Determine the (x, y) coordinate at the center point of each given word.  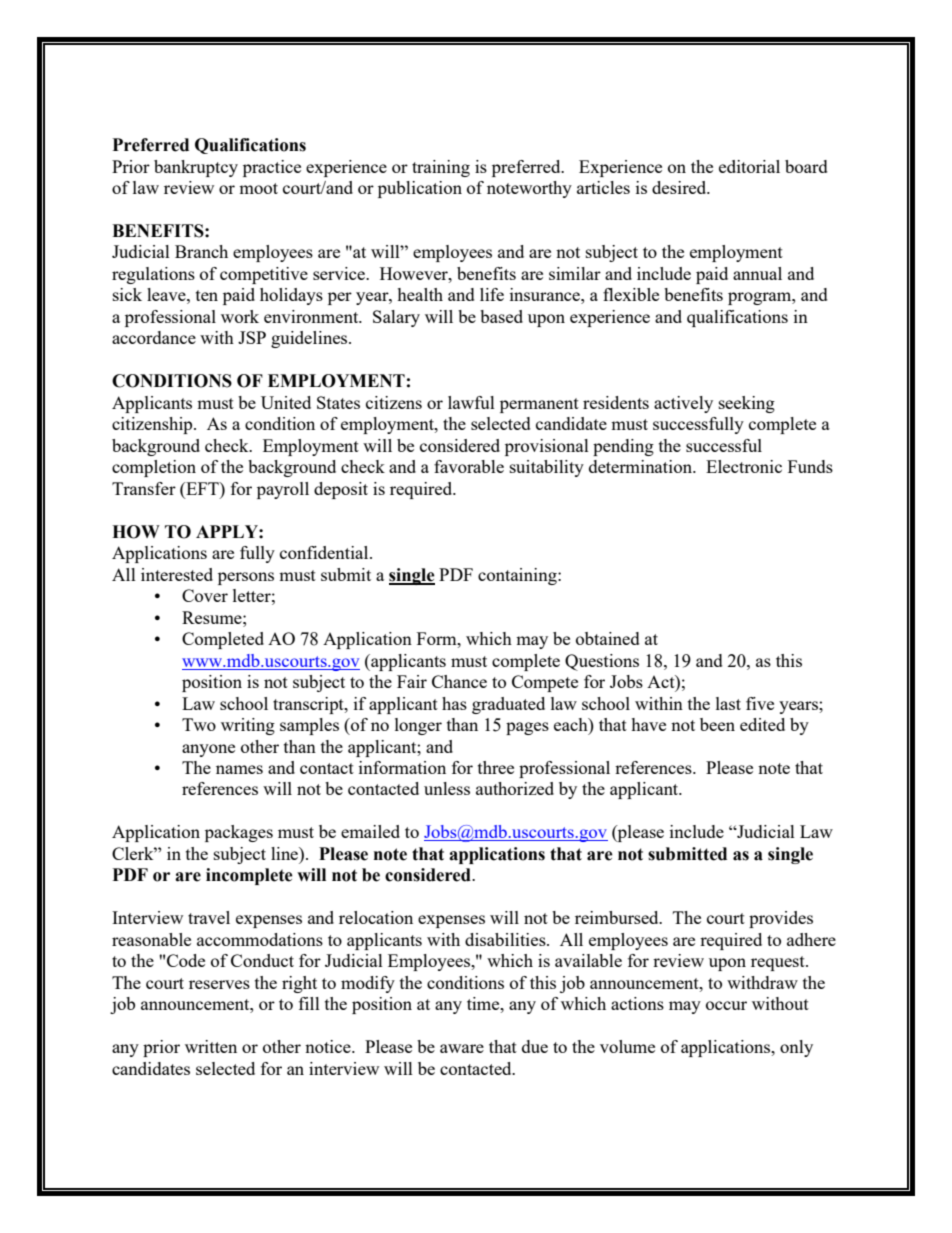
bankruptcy (196, 168)
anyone (208, 750)
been (717, 724)
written (211, 1046)
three (496, 767)
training (441, 168)
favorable (469, 466)
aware (462, 1048)
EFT (202, 488)
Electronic (744, 466)
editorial (749, 166)
